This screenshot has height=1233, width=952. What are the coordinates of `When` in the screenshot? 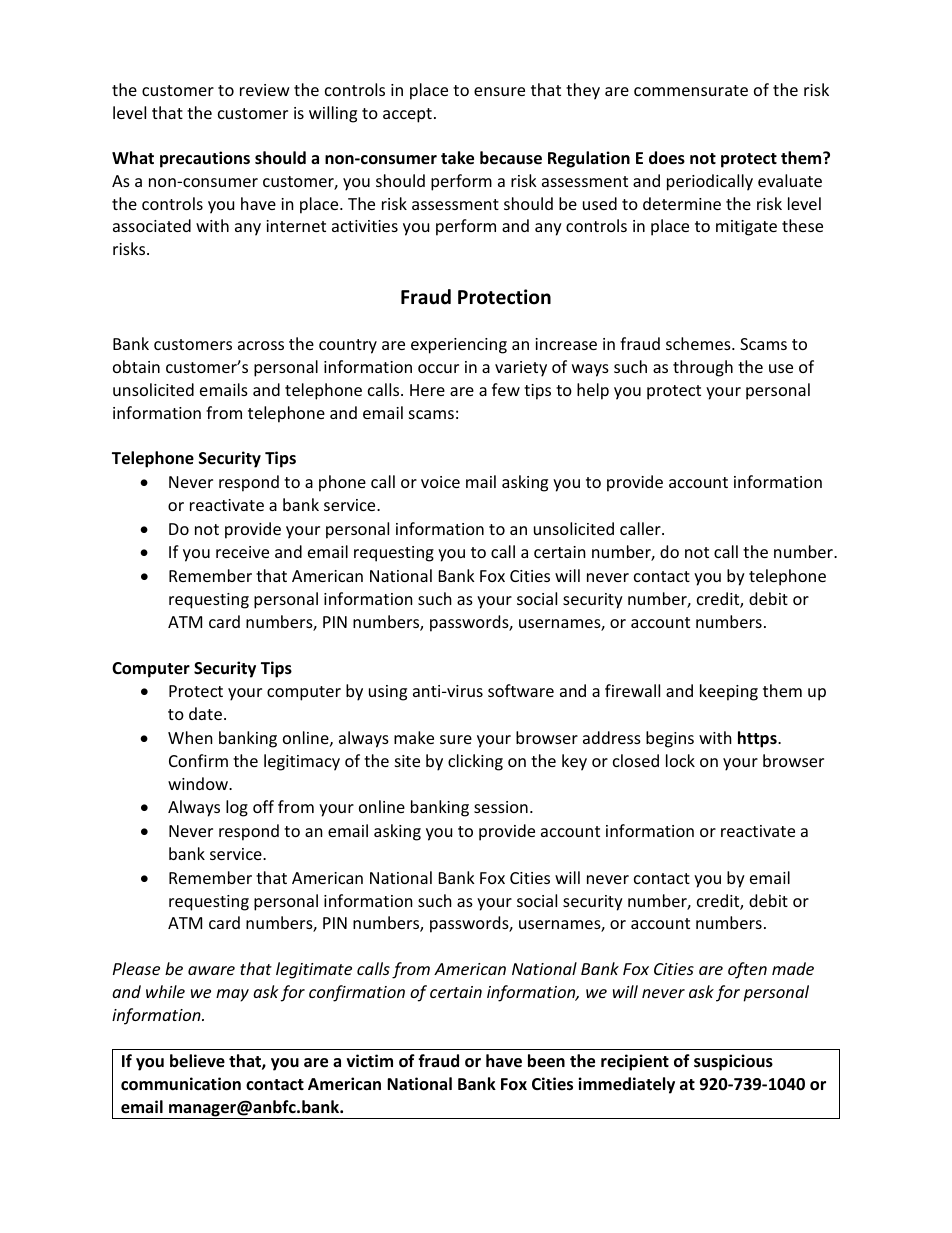 It's located at (190, 737).
